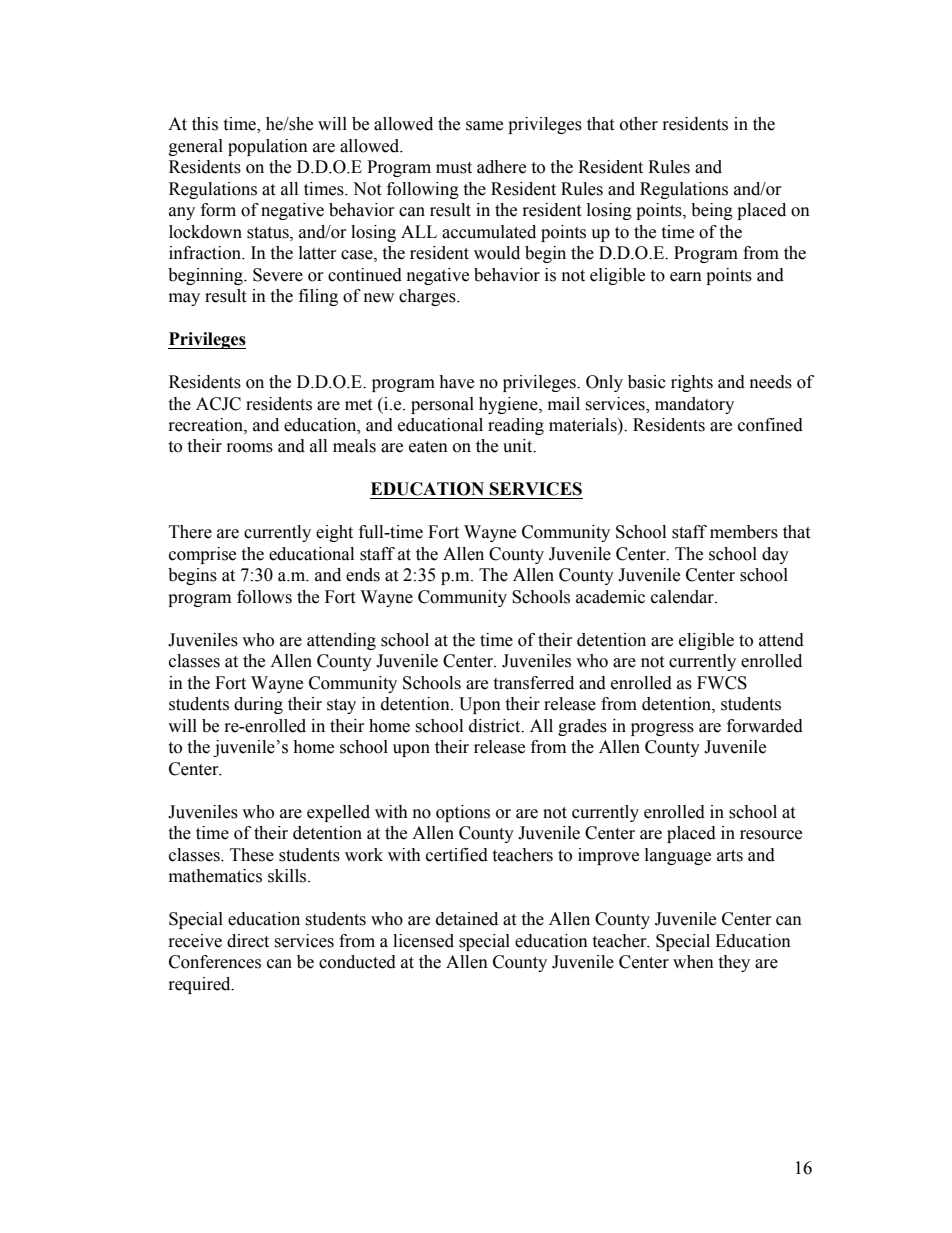  I want to click on direct, so click(248, 941).
